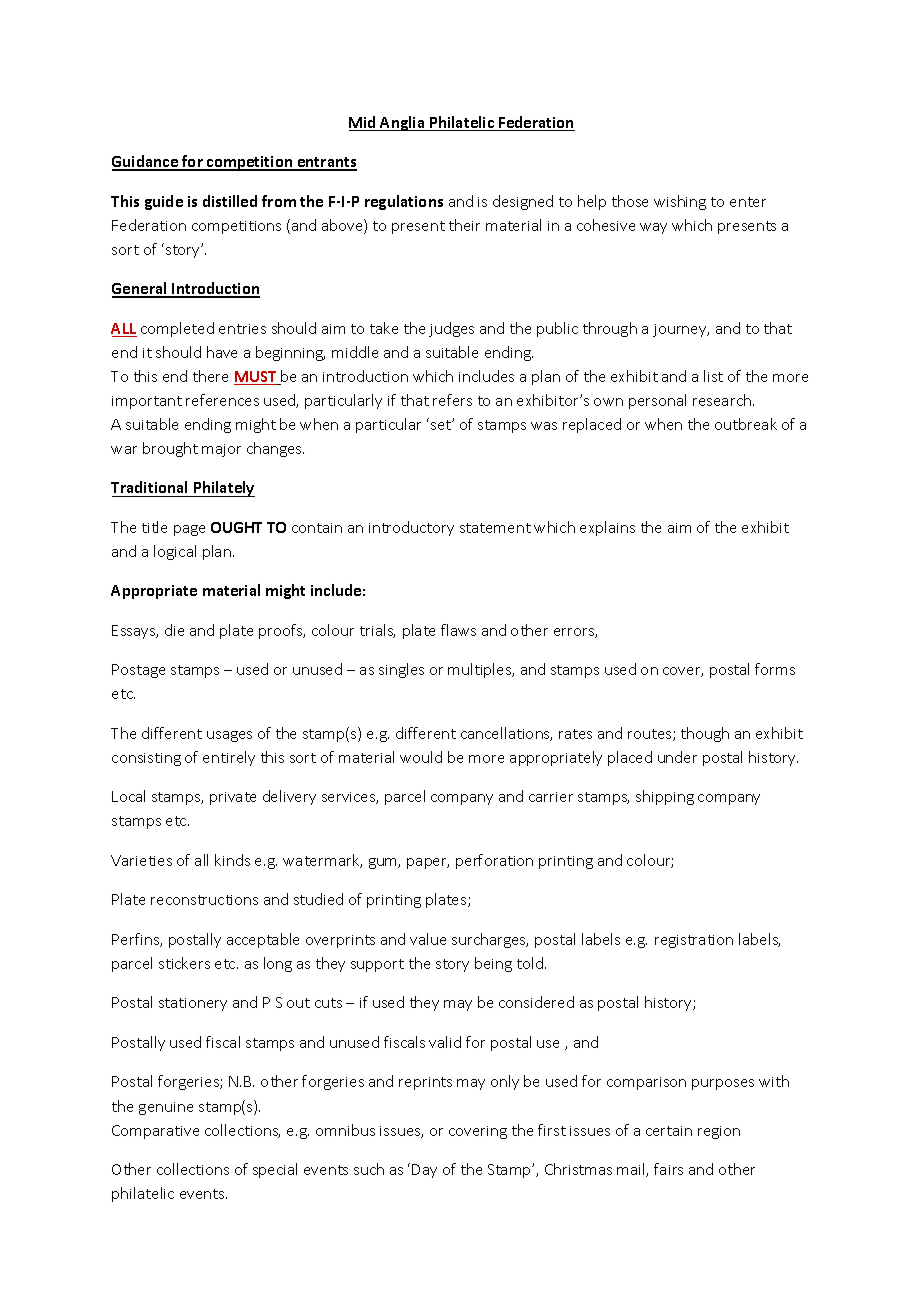 This screenshot has height=1308, width=924. Describe the element at coordinates (411, 528) in the screenshot. I see `introductory` at that location.
